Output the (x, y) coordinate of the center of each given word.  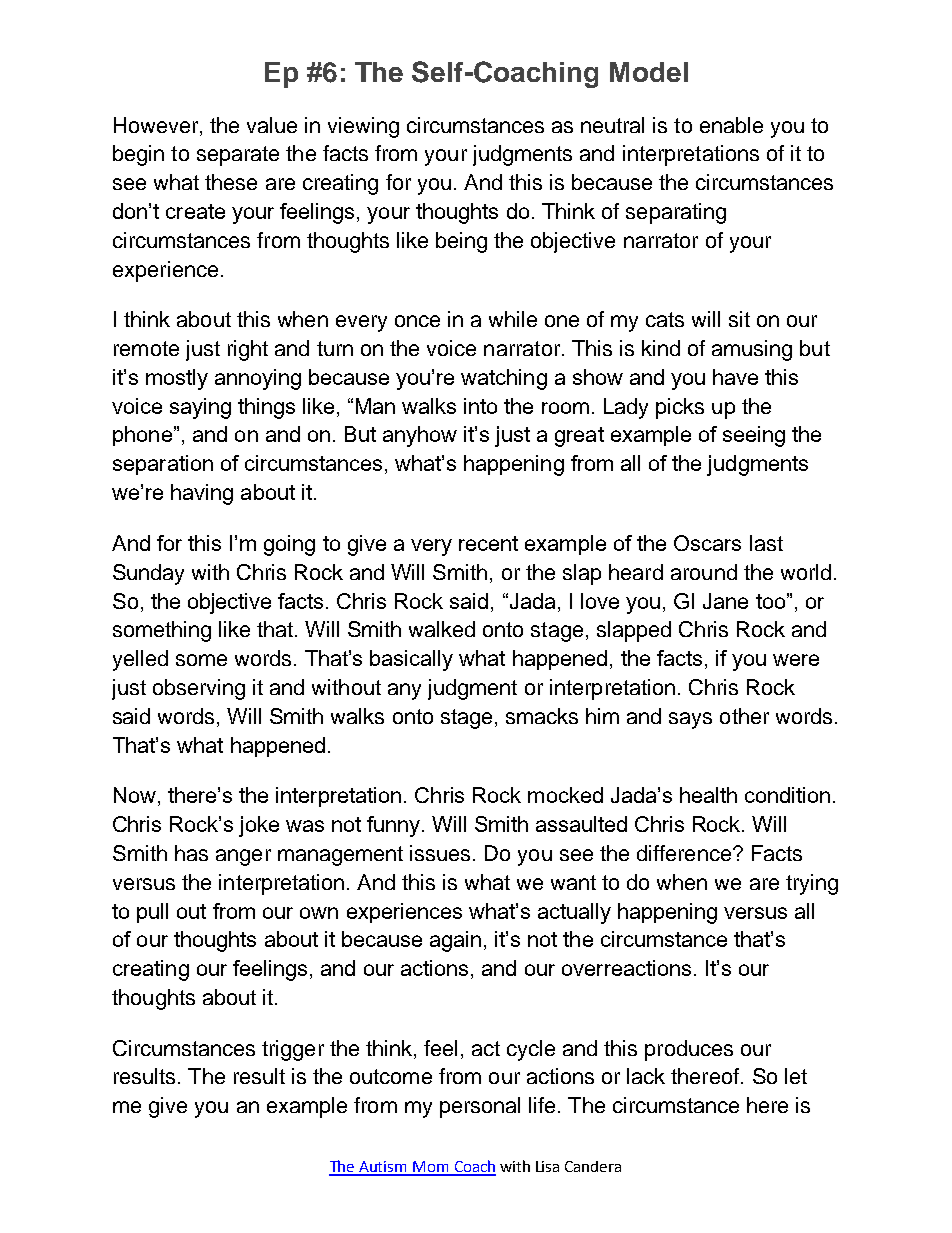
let (796, 1076)
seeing (754, 436)
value (272, 125)
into (480, 406)
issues (440, 853)
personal (480, 1107)
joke (259, 826)
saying (200, 408)
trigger (293, 1050)
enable (731, 125)
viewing (363, 127)
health (708, 795)
